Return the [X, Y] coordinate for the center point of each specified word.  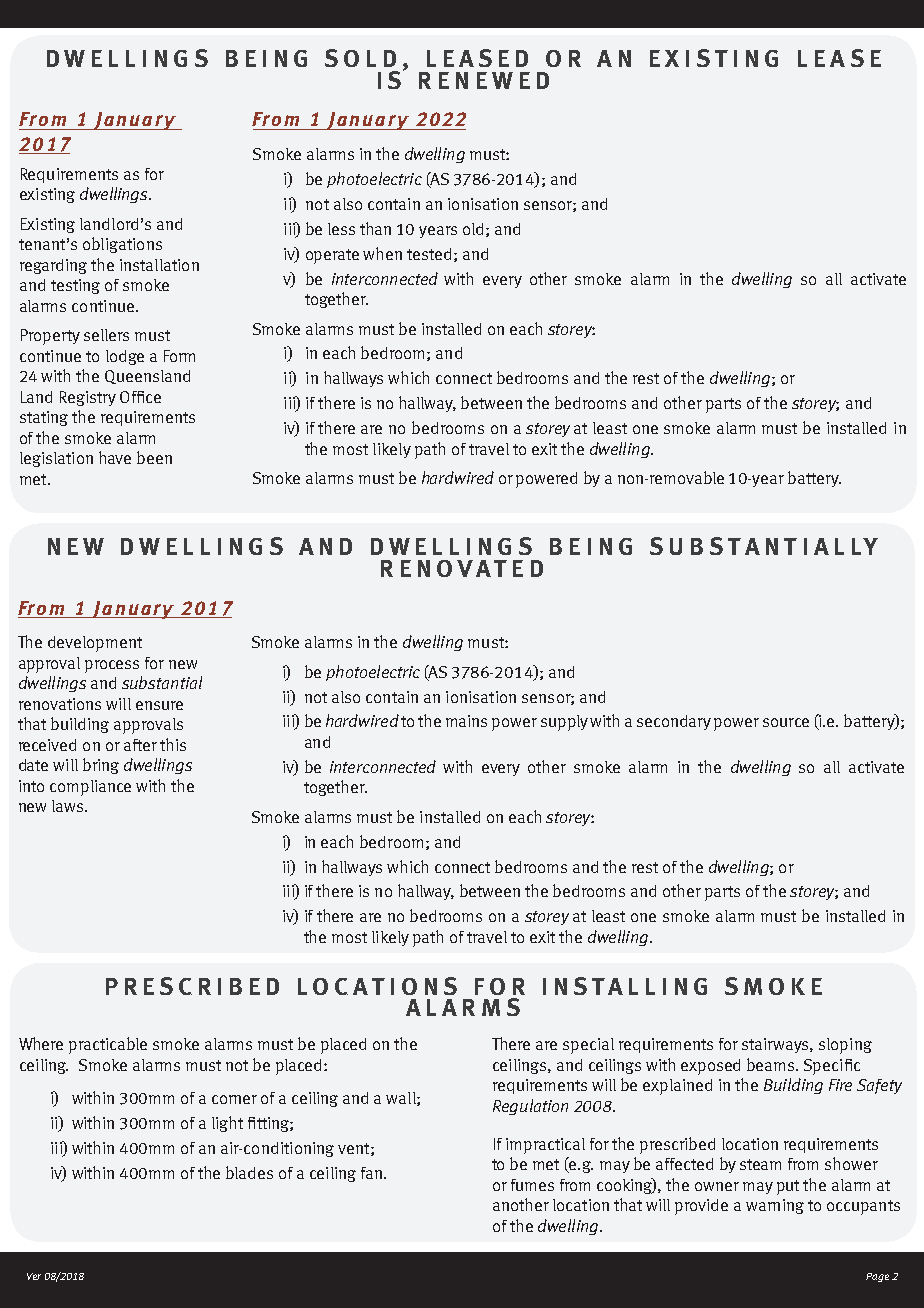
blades [249, 1172]
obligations [122, 245]
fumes [532, 1185]
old [473, 229]
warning [775, 1206]
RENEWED [484, 80]
